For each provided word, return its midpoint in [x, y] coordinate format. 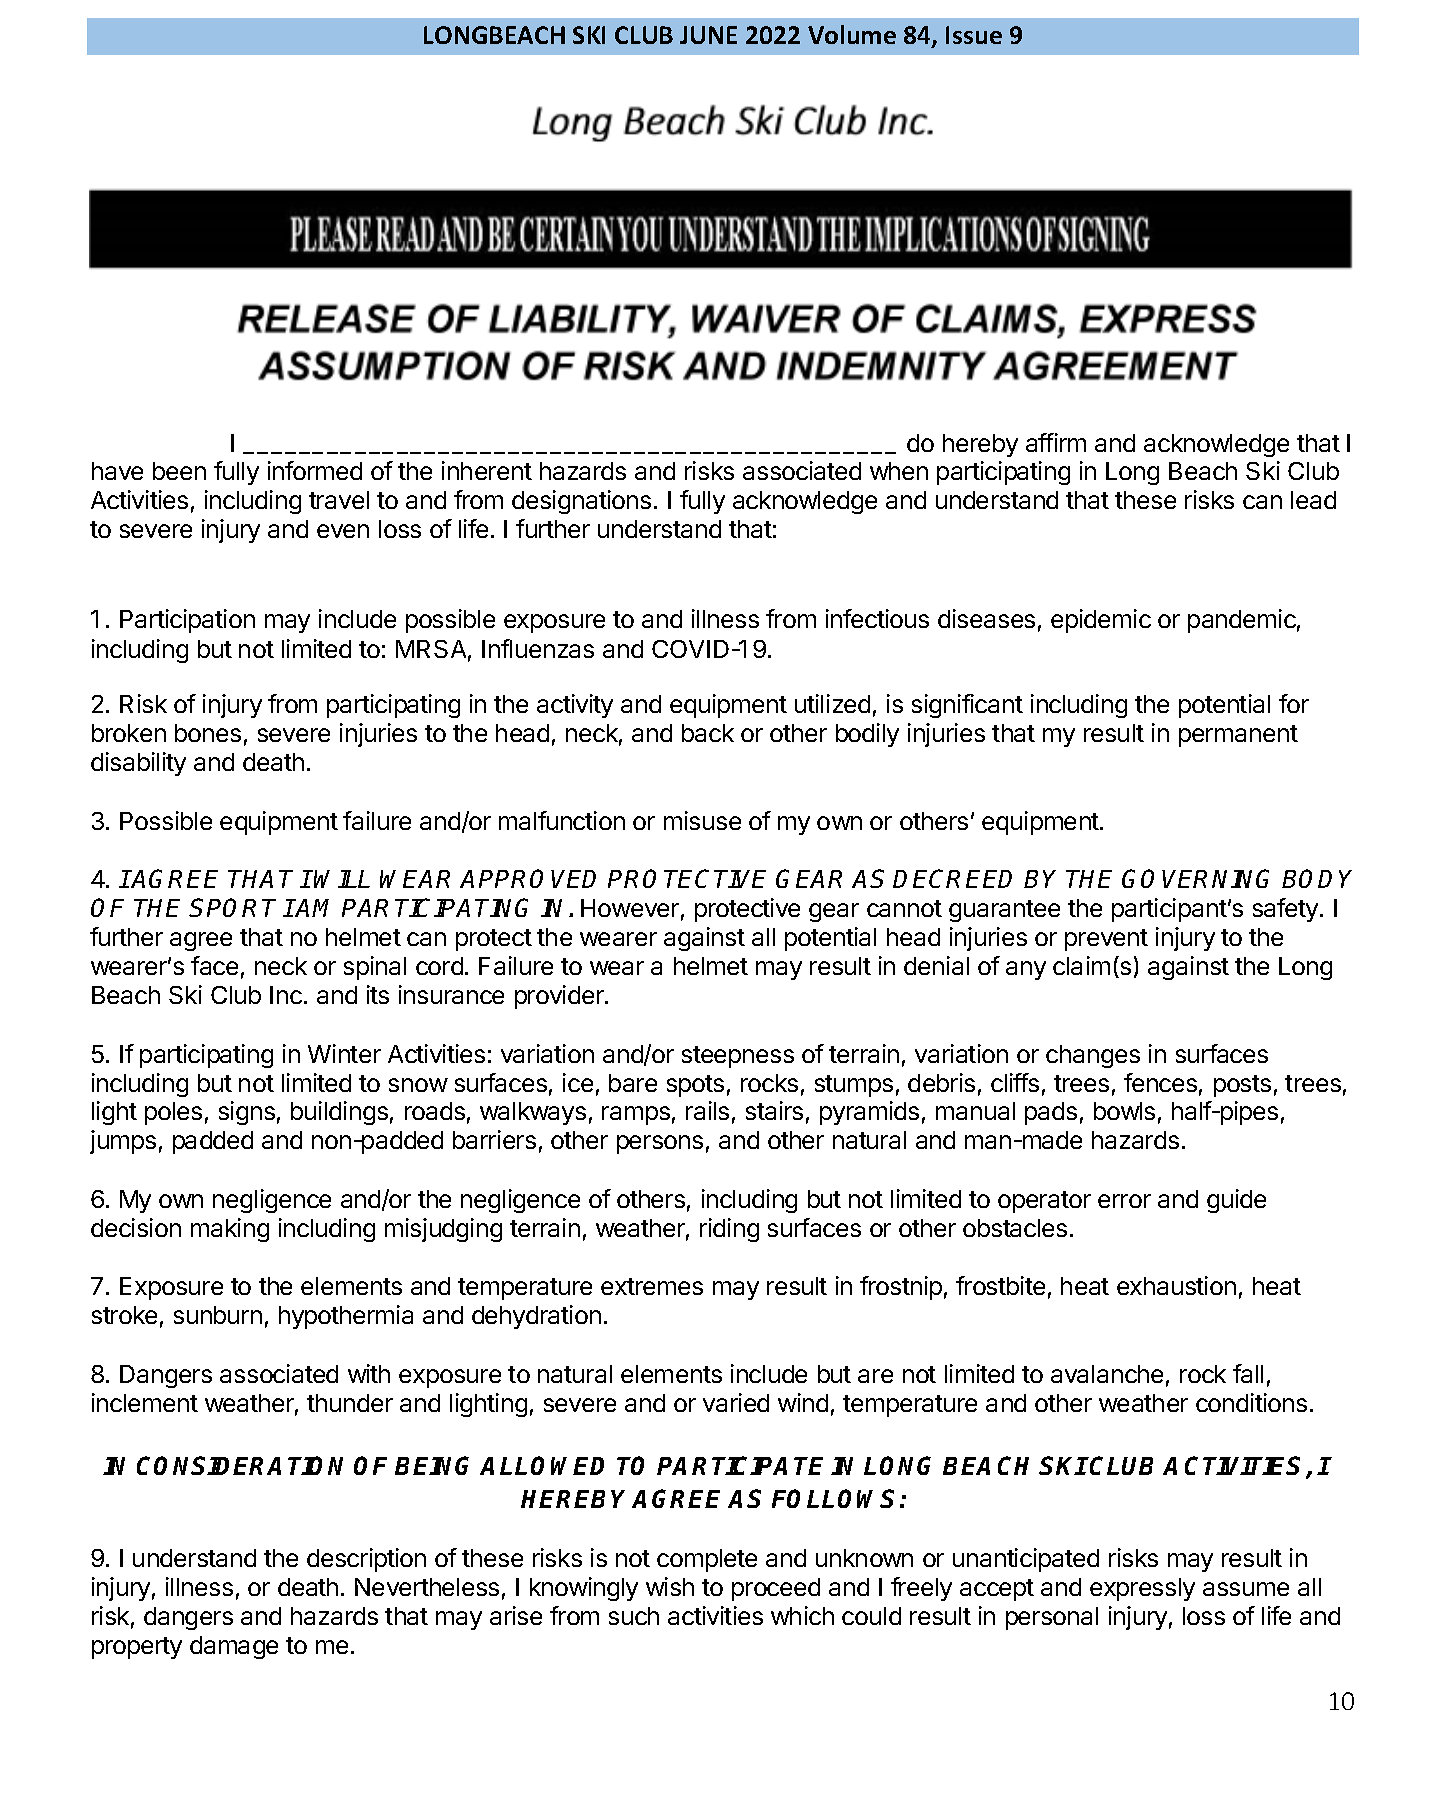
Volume [852, 34]
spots [695, 1086]
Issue [974, 35]
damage [234, 1647]
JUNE [708, 35]
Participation [187, 621]
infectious [877, 618]
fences [1160, 1082]
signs [247, 1113]
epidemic [1101, 621]
